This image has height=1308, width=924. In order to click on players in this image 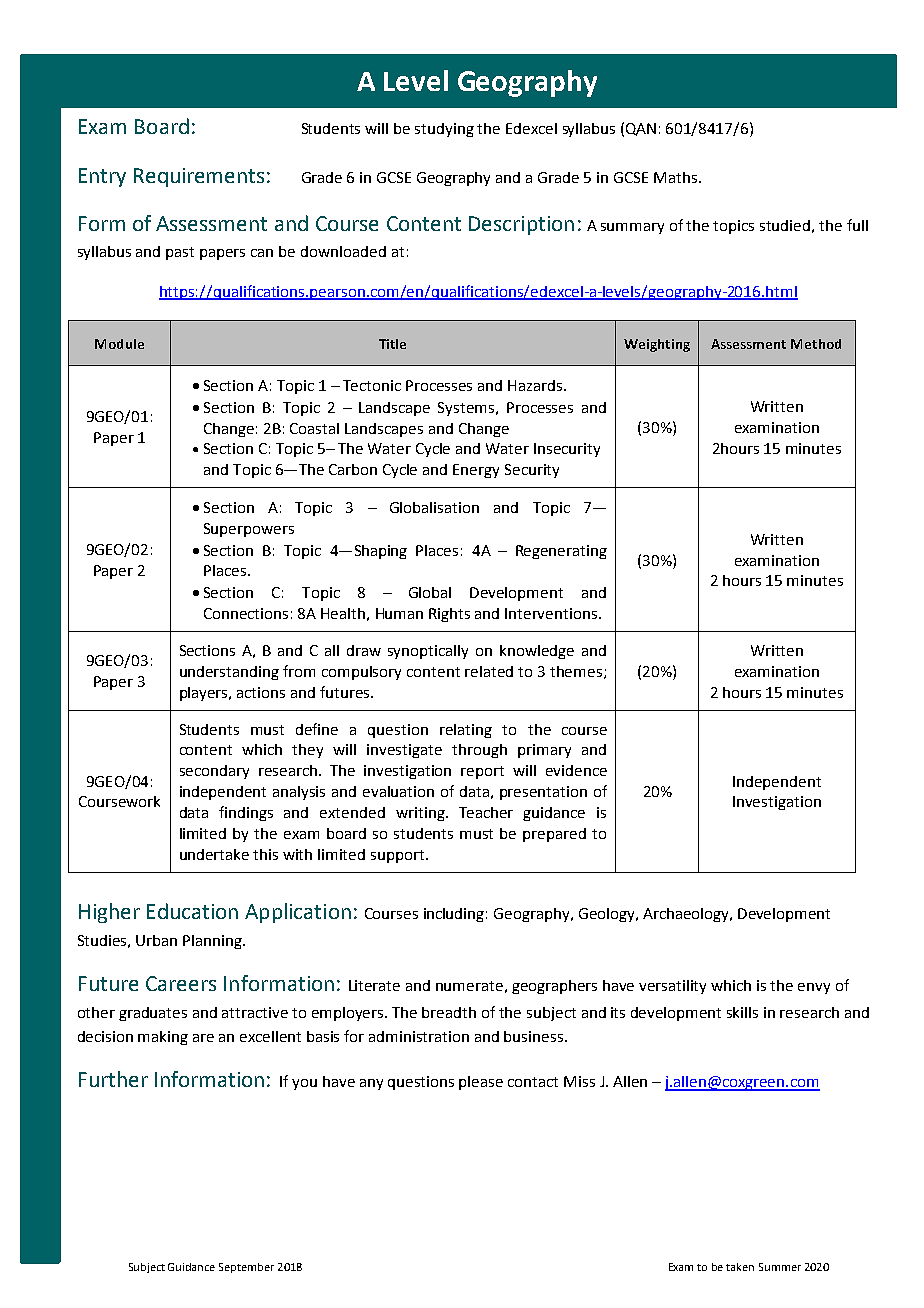, I will do `click(205, 694)`.
